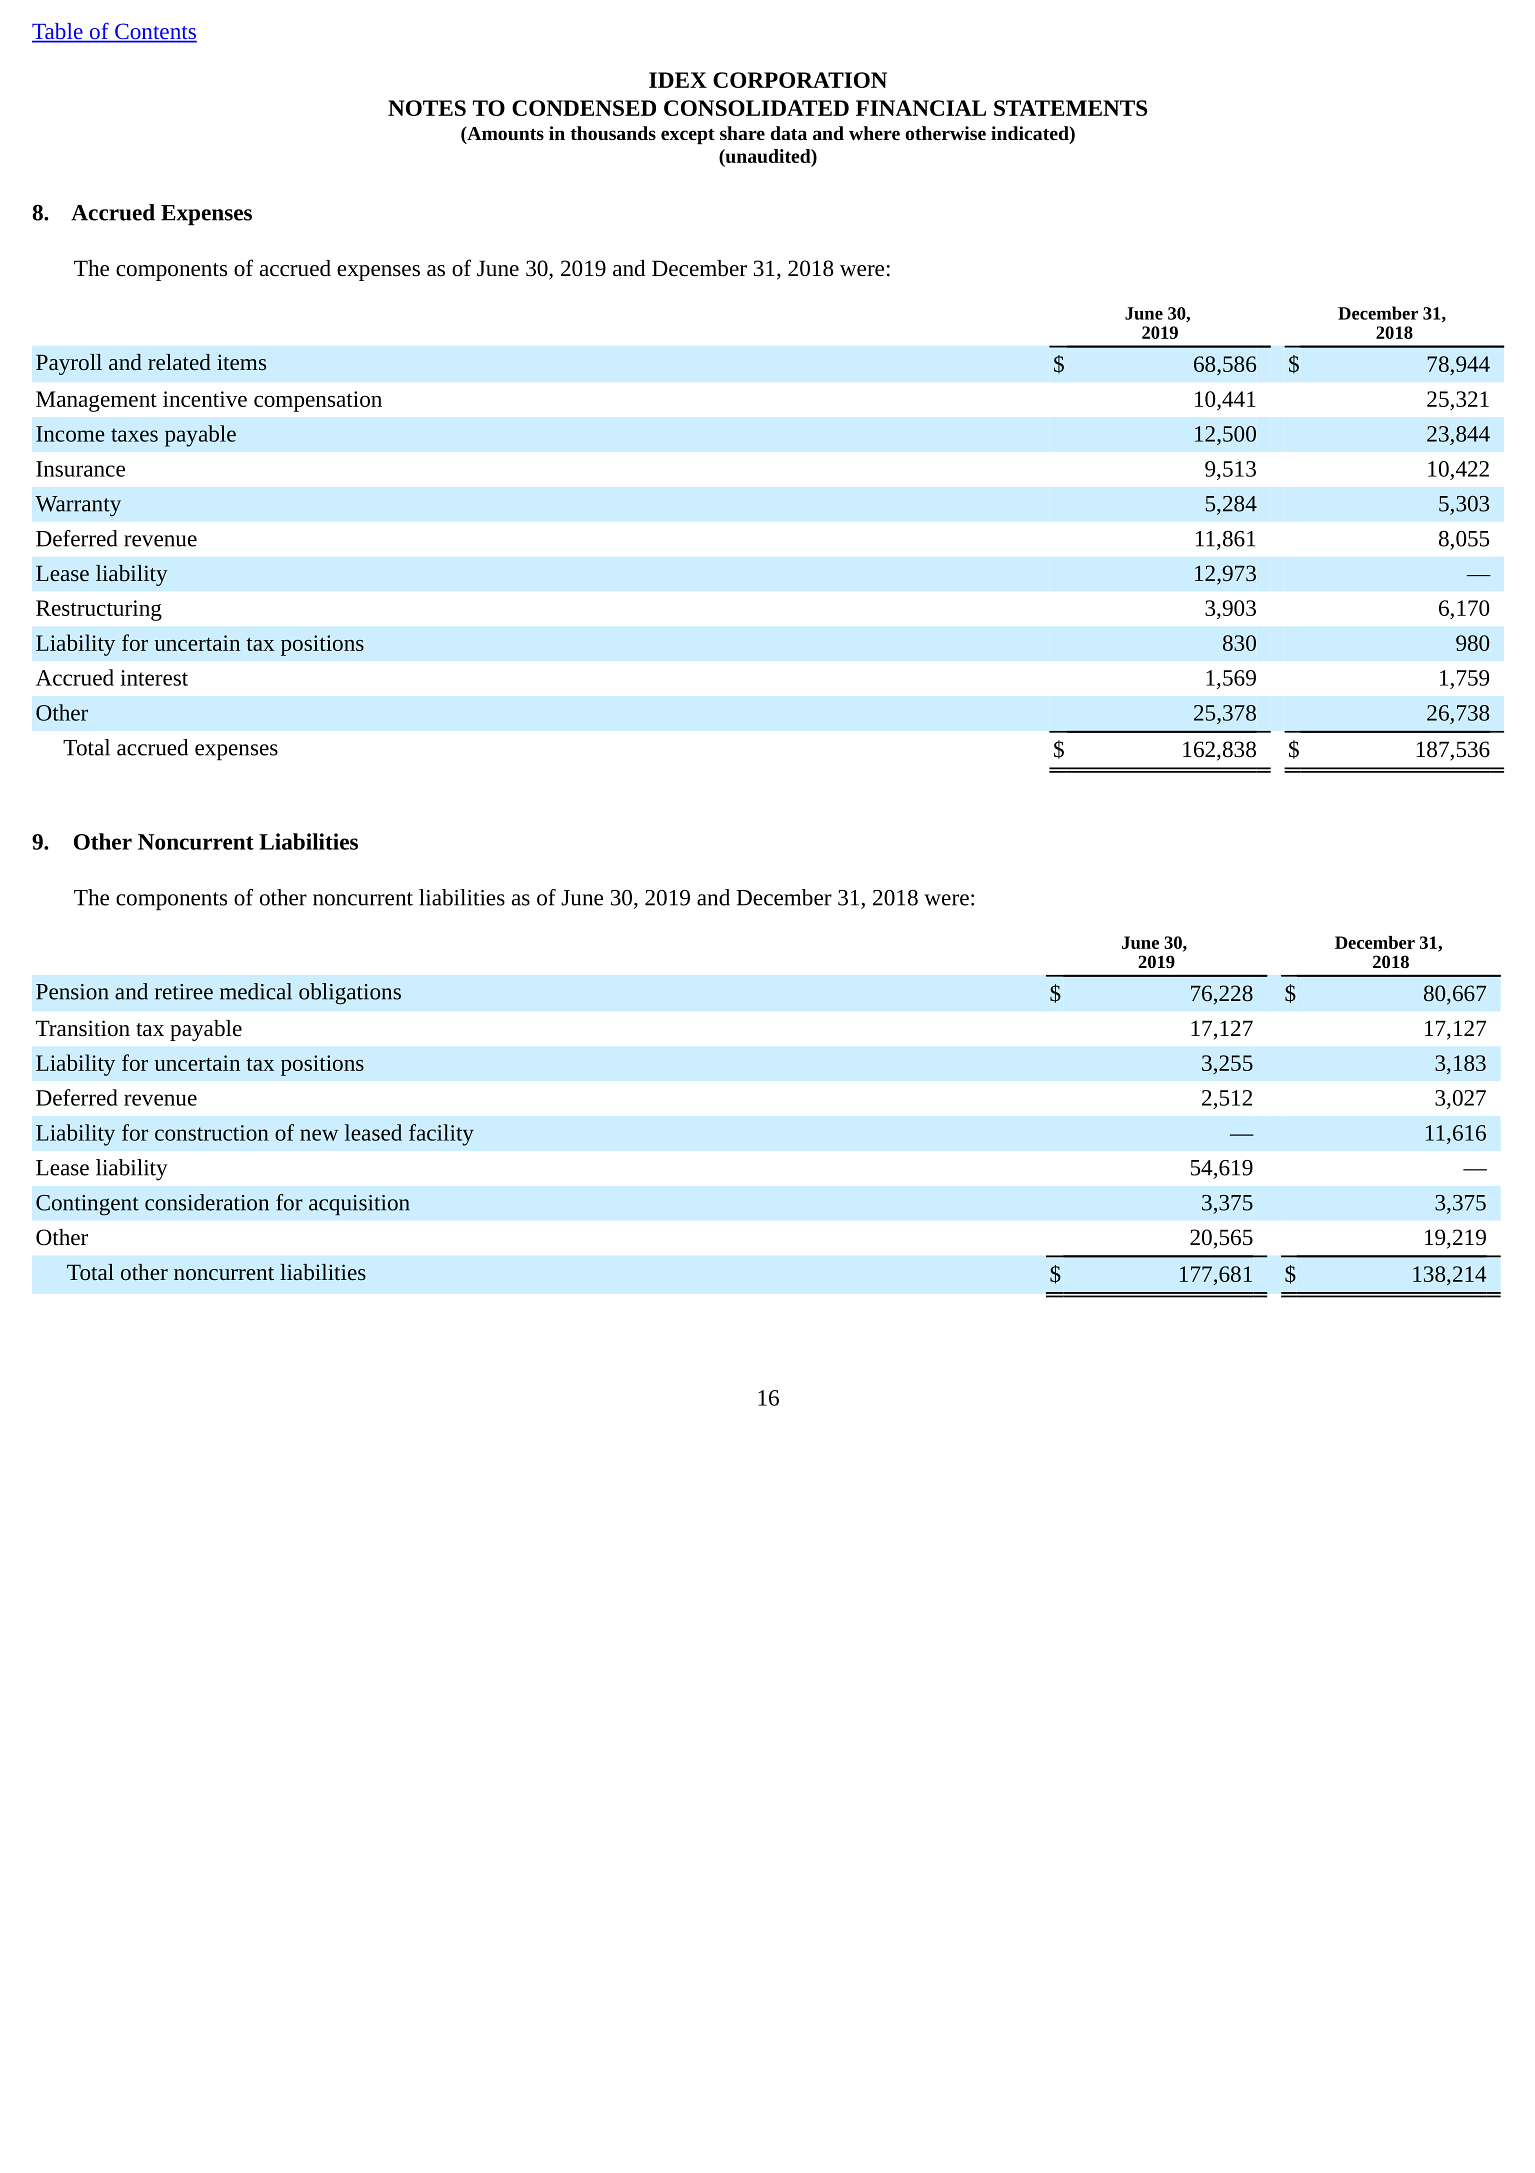  Describe the element at coordinates (154, 678) in the screenshot. I see `interest` at that location.
